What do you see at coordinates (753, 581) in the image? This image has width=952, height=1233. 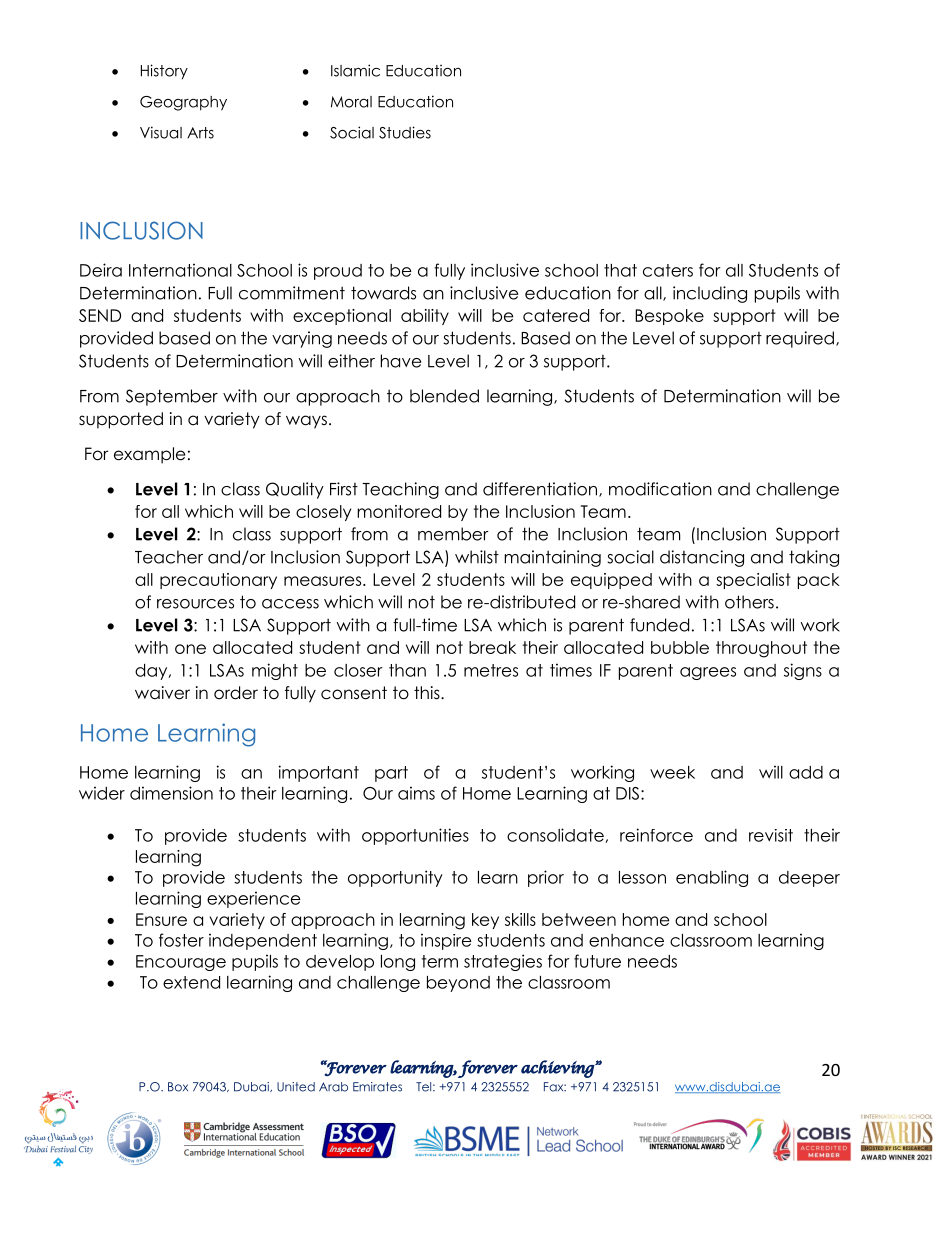 I see `specialist` at bounding box center [753, 581].
